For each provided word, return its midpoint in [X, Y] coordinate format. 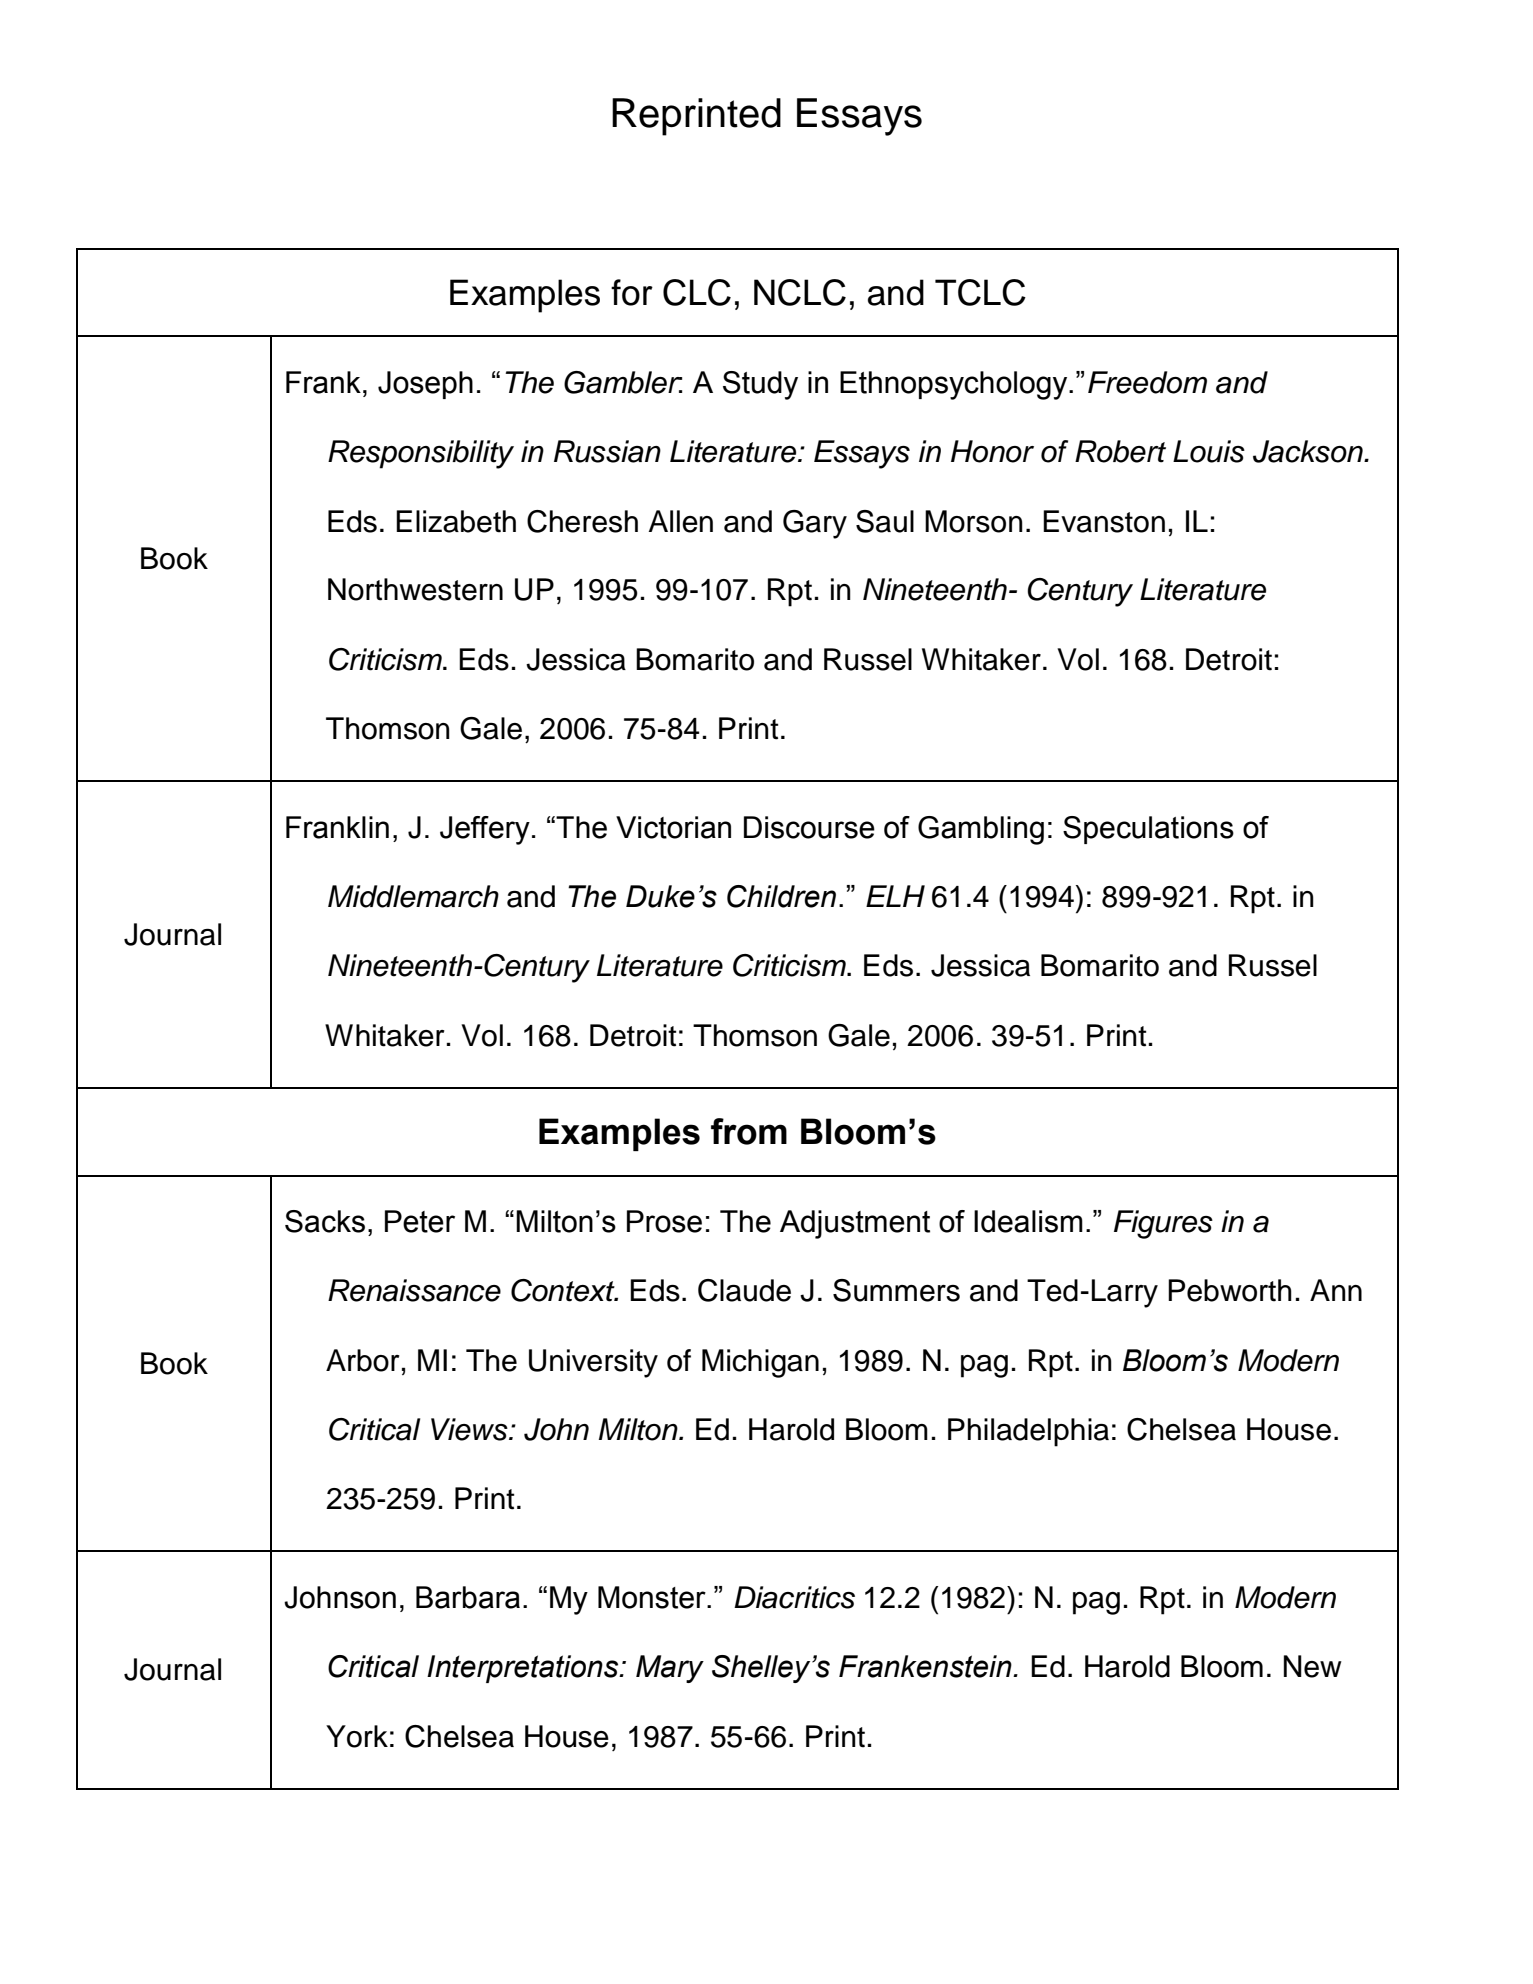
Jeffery [485, 830]
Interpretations [524, 1669]
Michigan [760, 1363]
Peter [420, 1221]
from [749, 1131]
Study [760, 385]
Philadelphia [1028, 1432]
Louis [1209, 451]
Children [781, 896]
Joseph [425, 385]
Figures [1163, 1224]
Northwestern [415, 589]
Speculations [1148, 830]
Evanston [1104, 521]
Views [470, 1429]
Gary [815, 524]
